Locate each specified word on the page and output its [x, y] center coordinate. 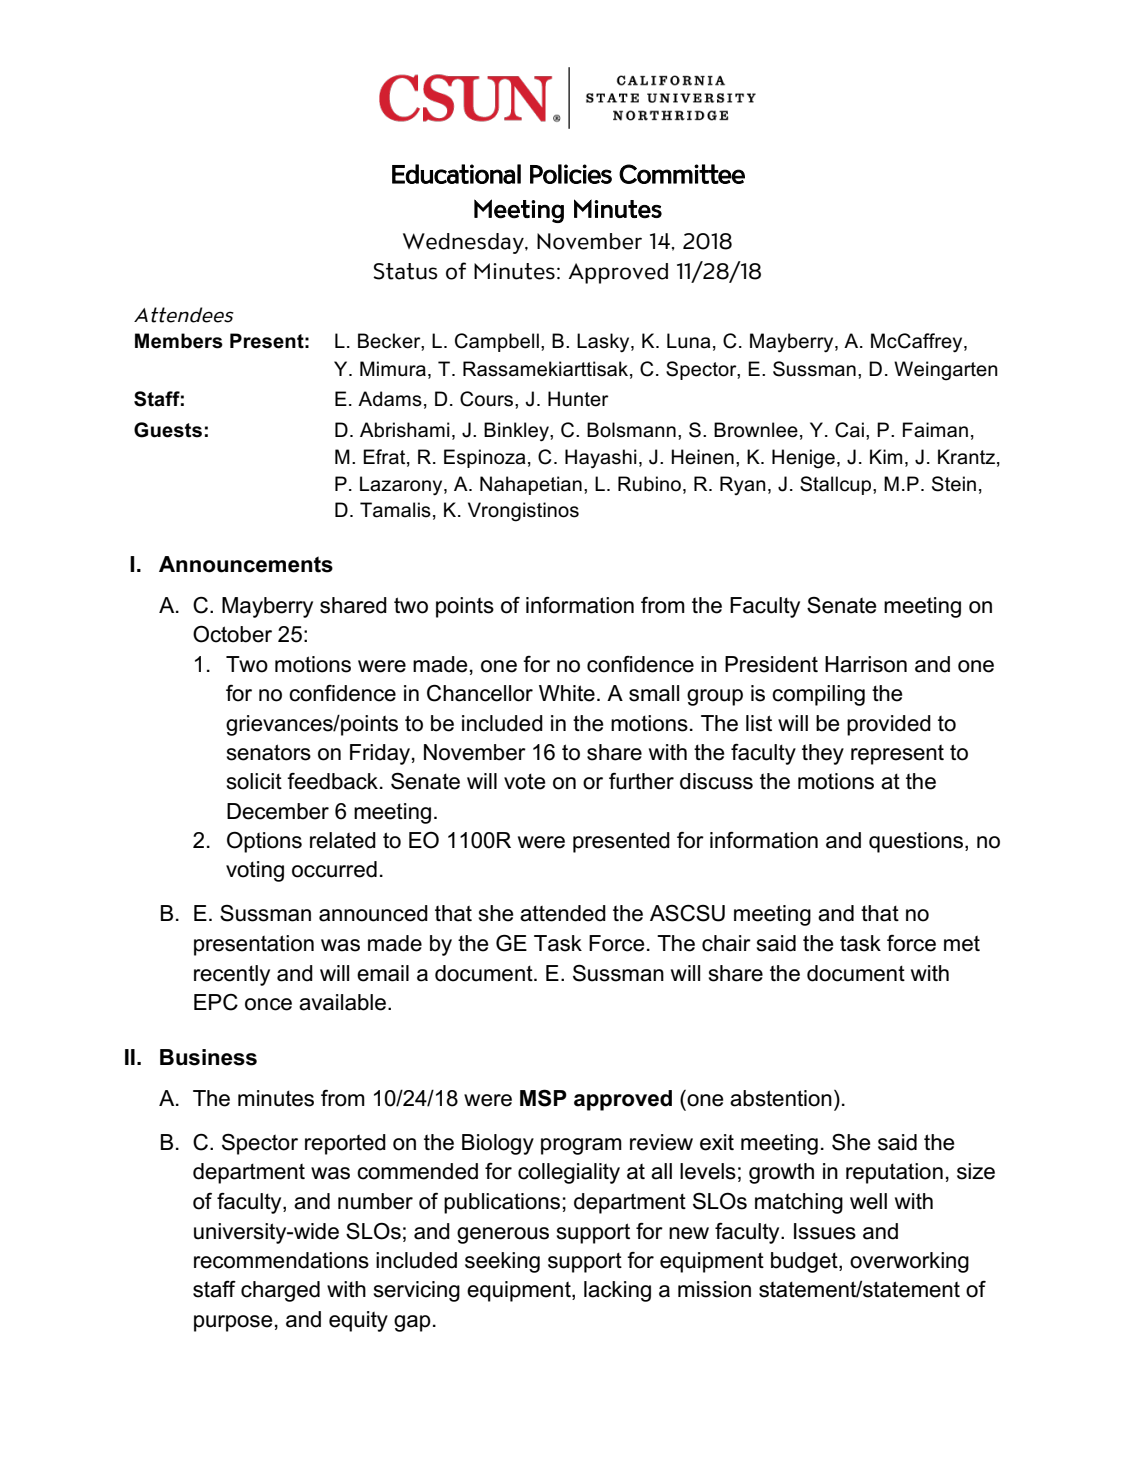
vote [525, 781]
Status [405, 271]
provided [889, 725]
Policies [571, 174]
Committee [682, 174]
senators [269, 752]
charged [280, 1291]
